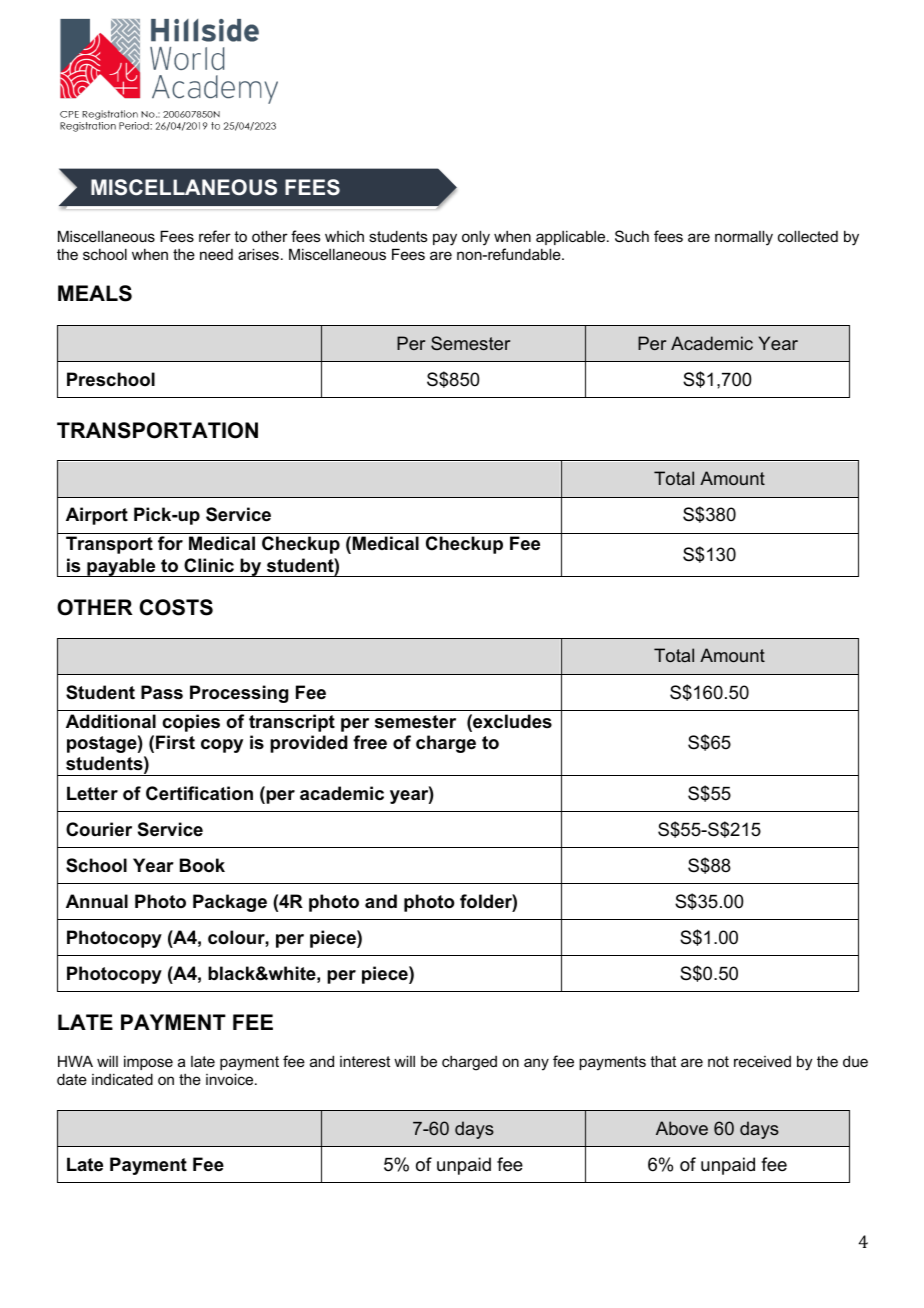 Image resolution: width=924 pixels, height=1308 pixels. I want to click on Clinic, so click(209, 565).
